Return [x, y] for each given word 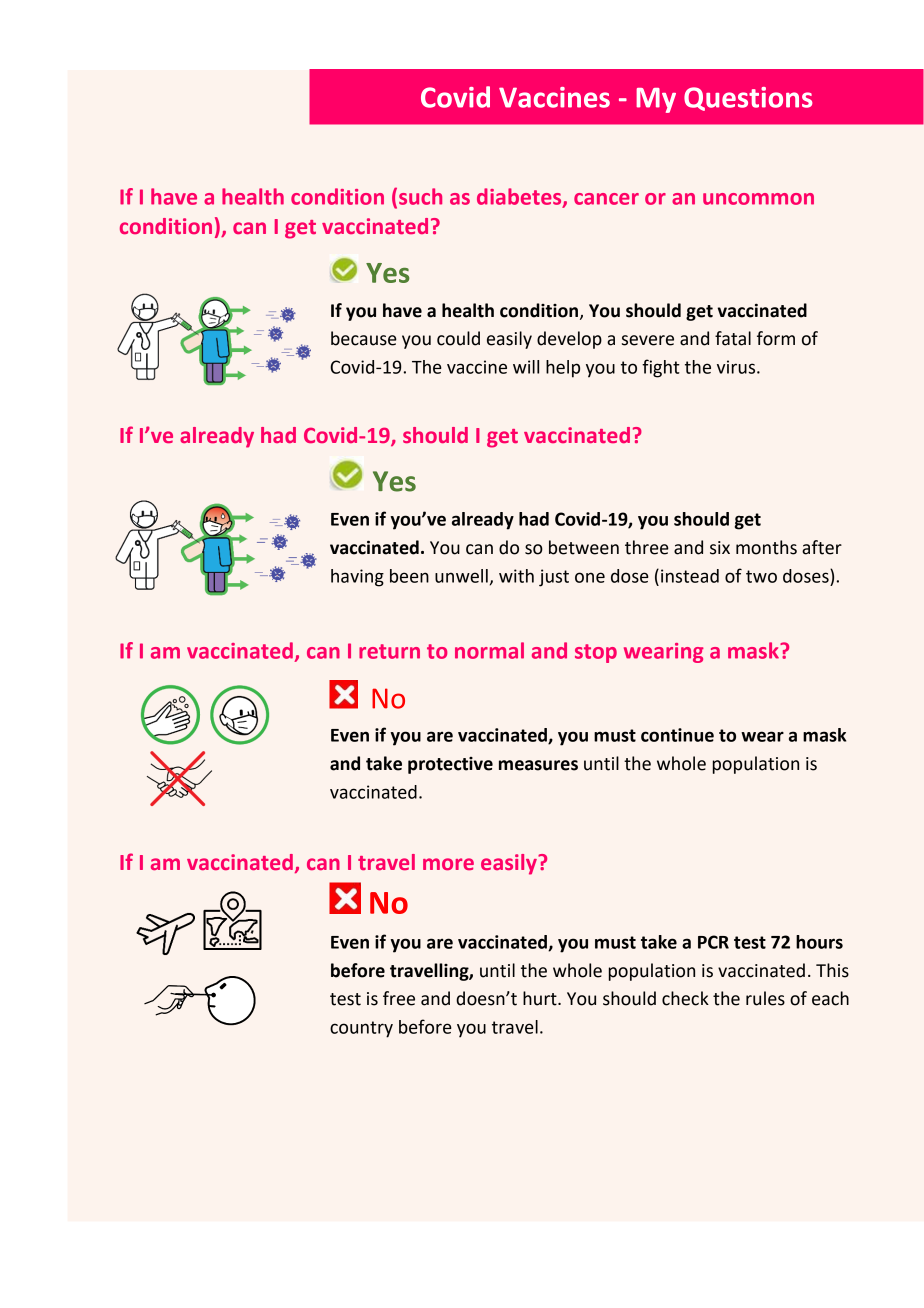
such [420, 196]
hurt [541, 998]
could [458, 338]
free [399, 998]
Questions [748, 99]
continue [677, 735]
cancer [606, 199]
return [389, 651]
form [776, 338]
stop [596, 653]
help [563, 369]
